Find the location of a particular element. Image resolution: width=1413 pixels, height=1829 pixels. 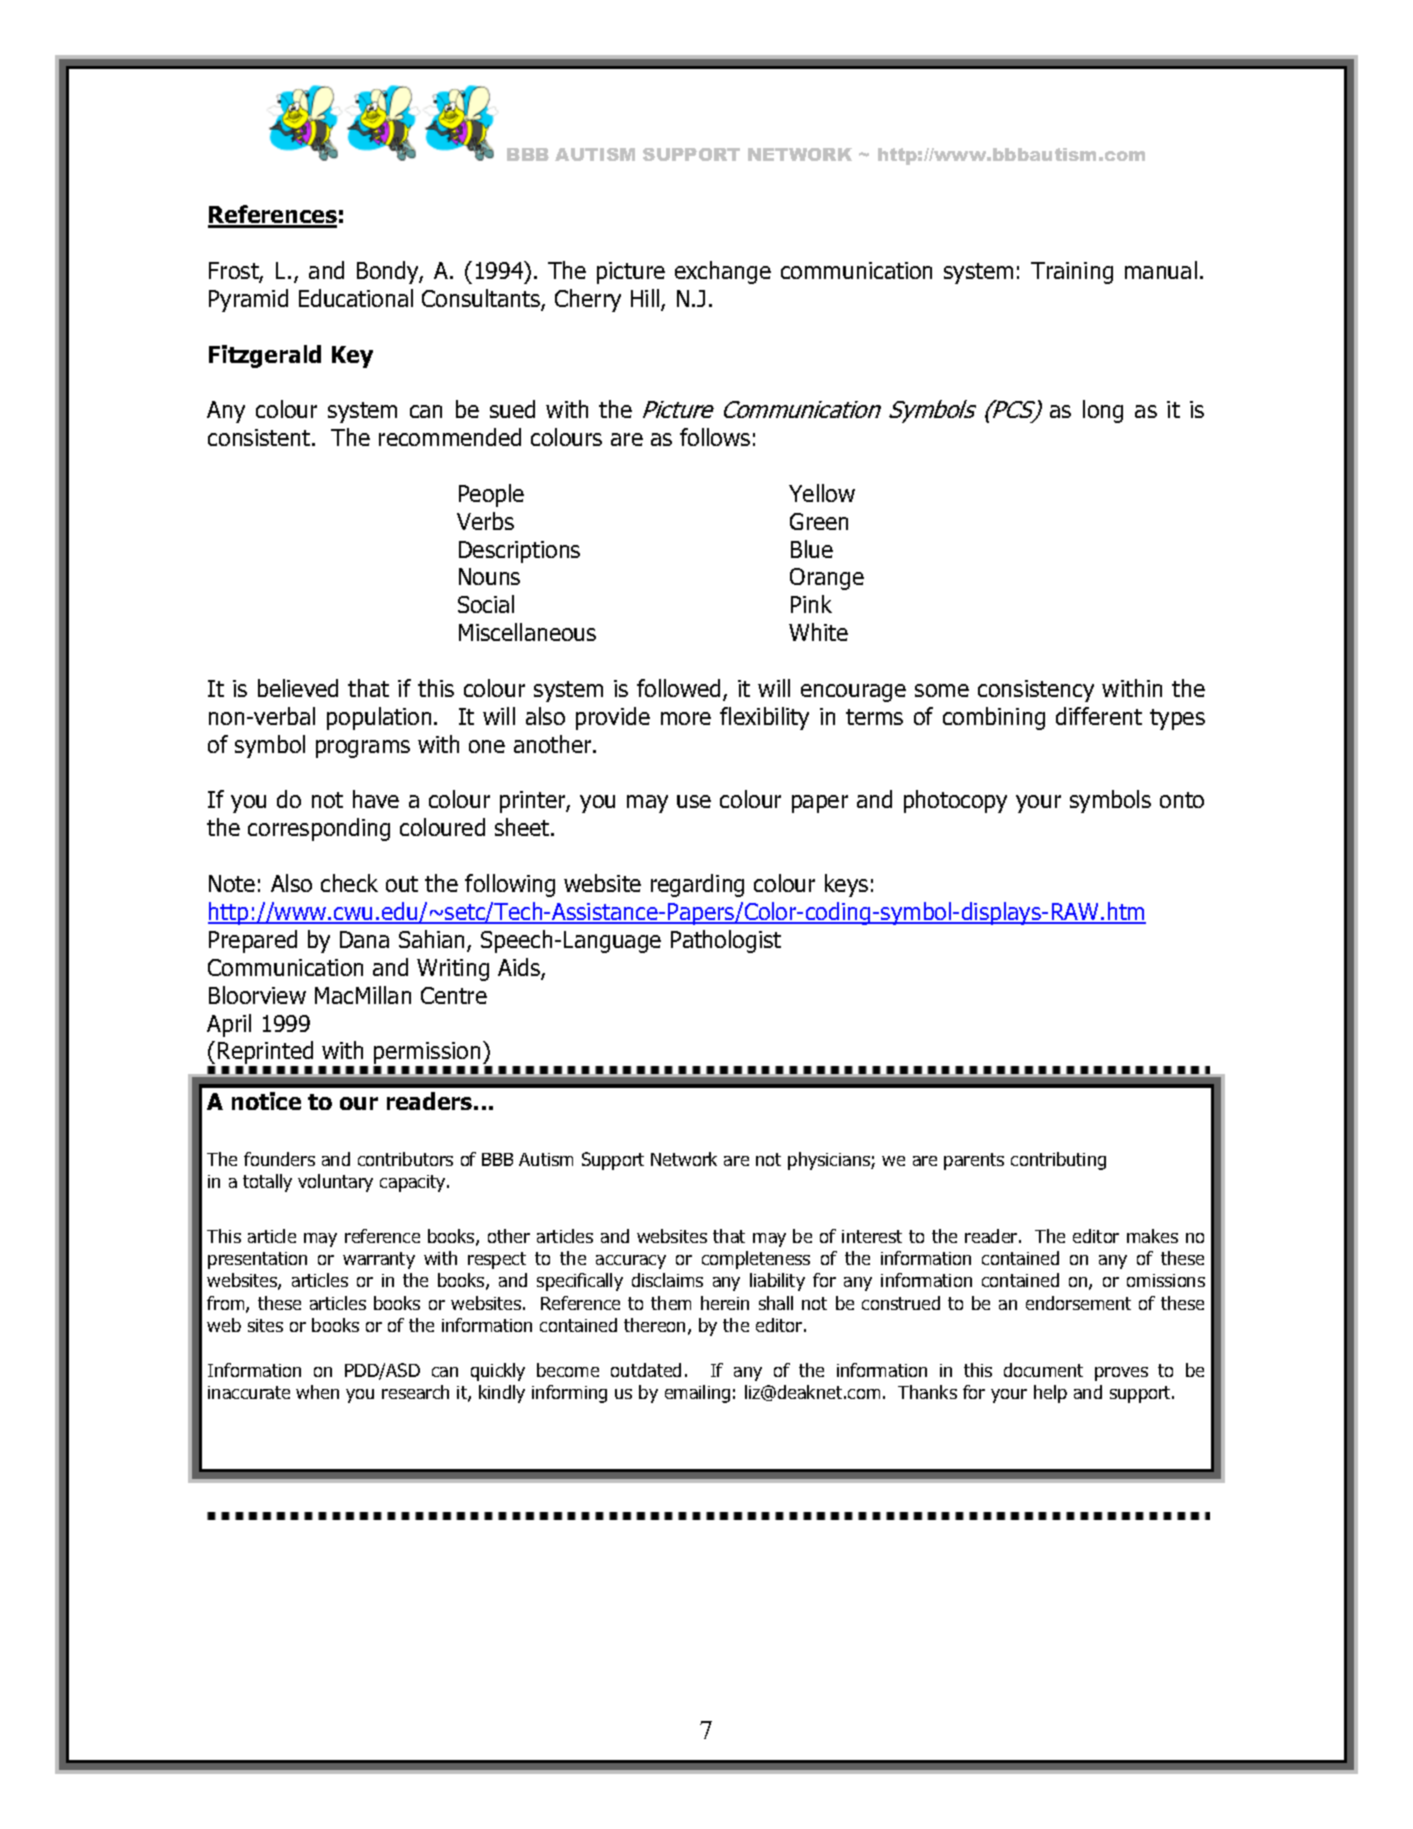

Educational is located at coordinates (356, 298).
